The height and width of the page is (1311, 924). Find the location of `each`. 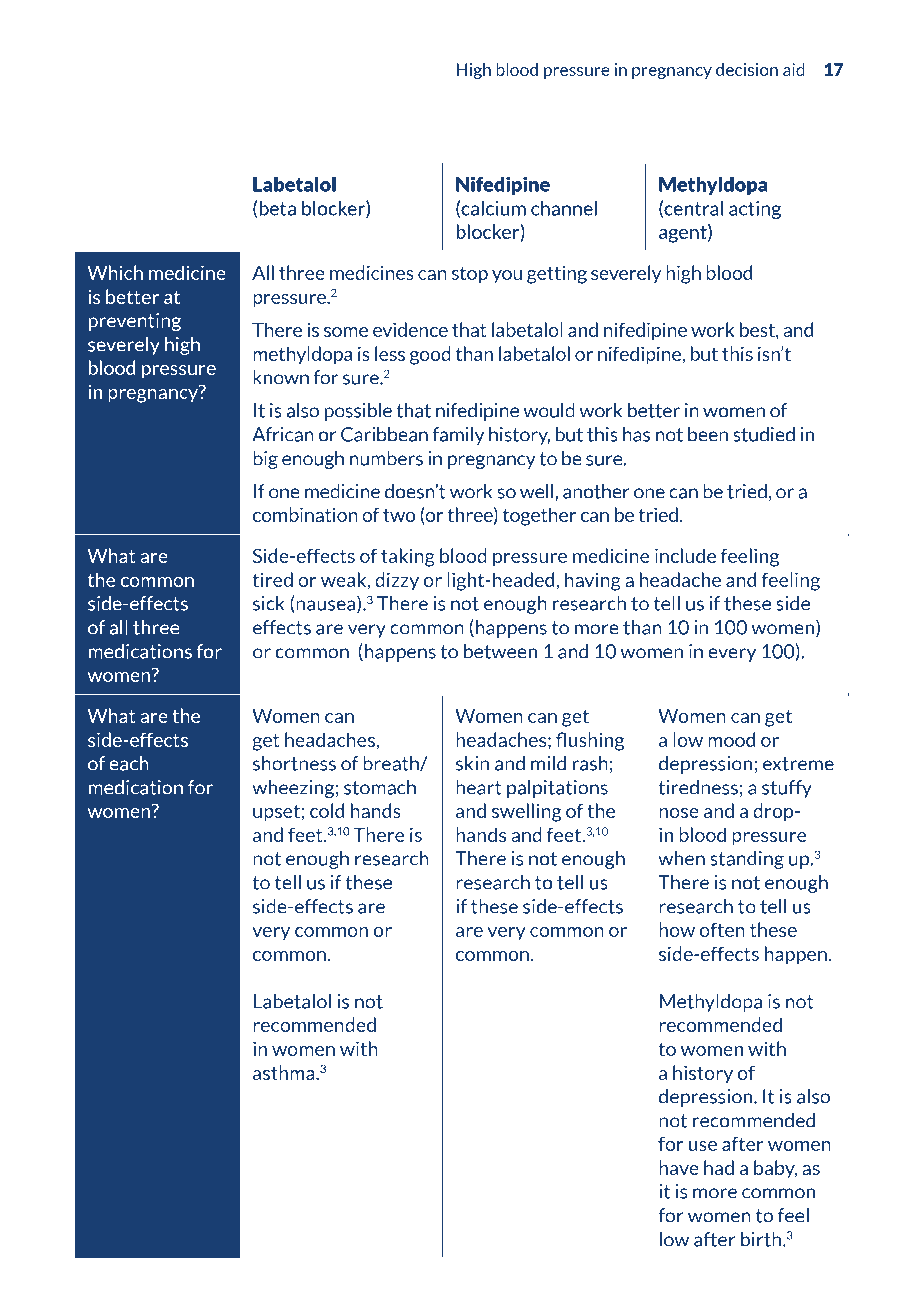

each is located at coordinates (129, 763).
